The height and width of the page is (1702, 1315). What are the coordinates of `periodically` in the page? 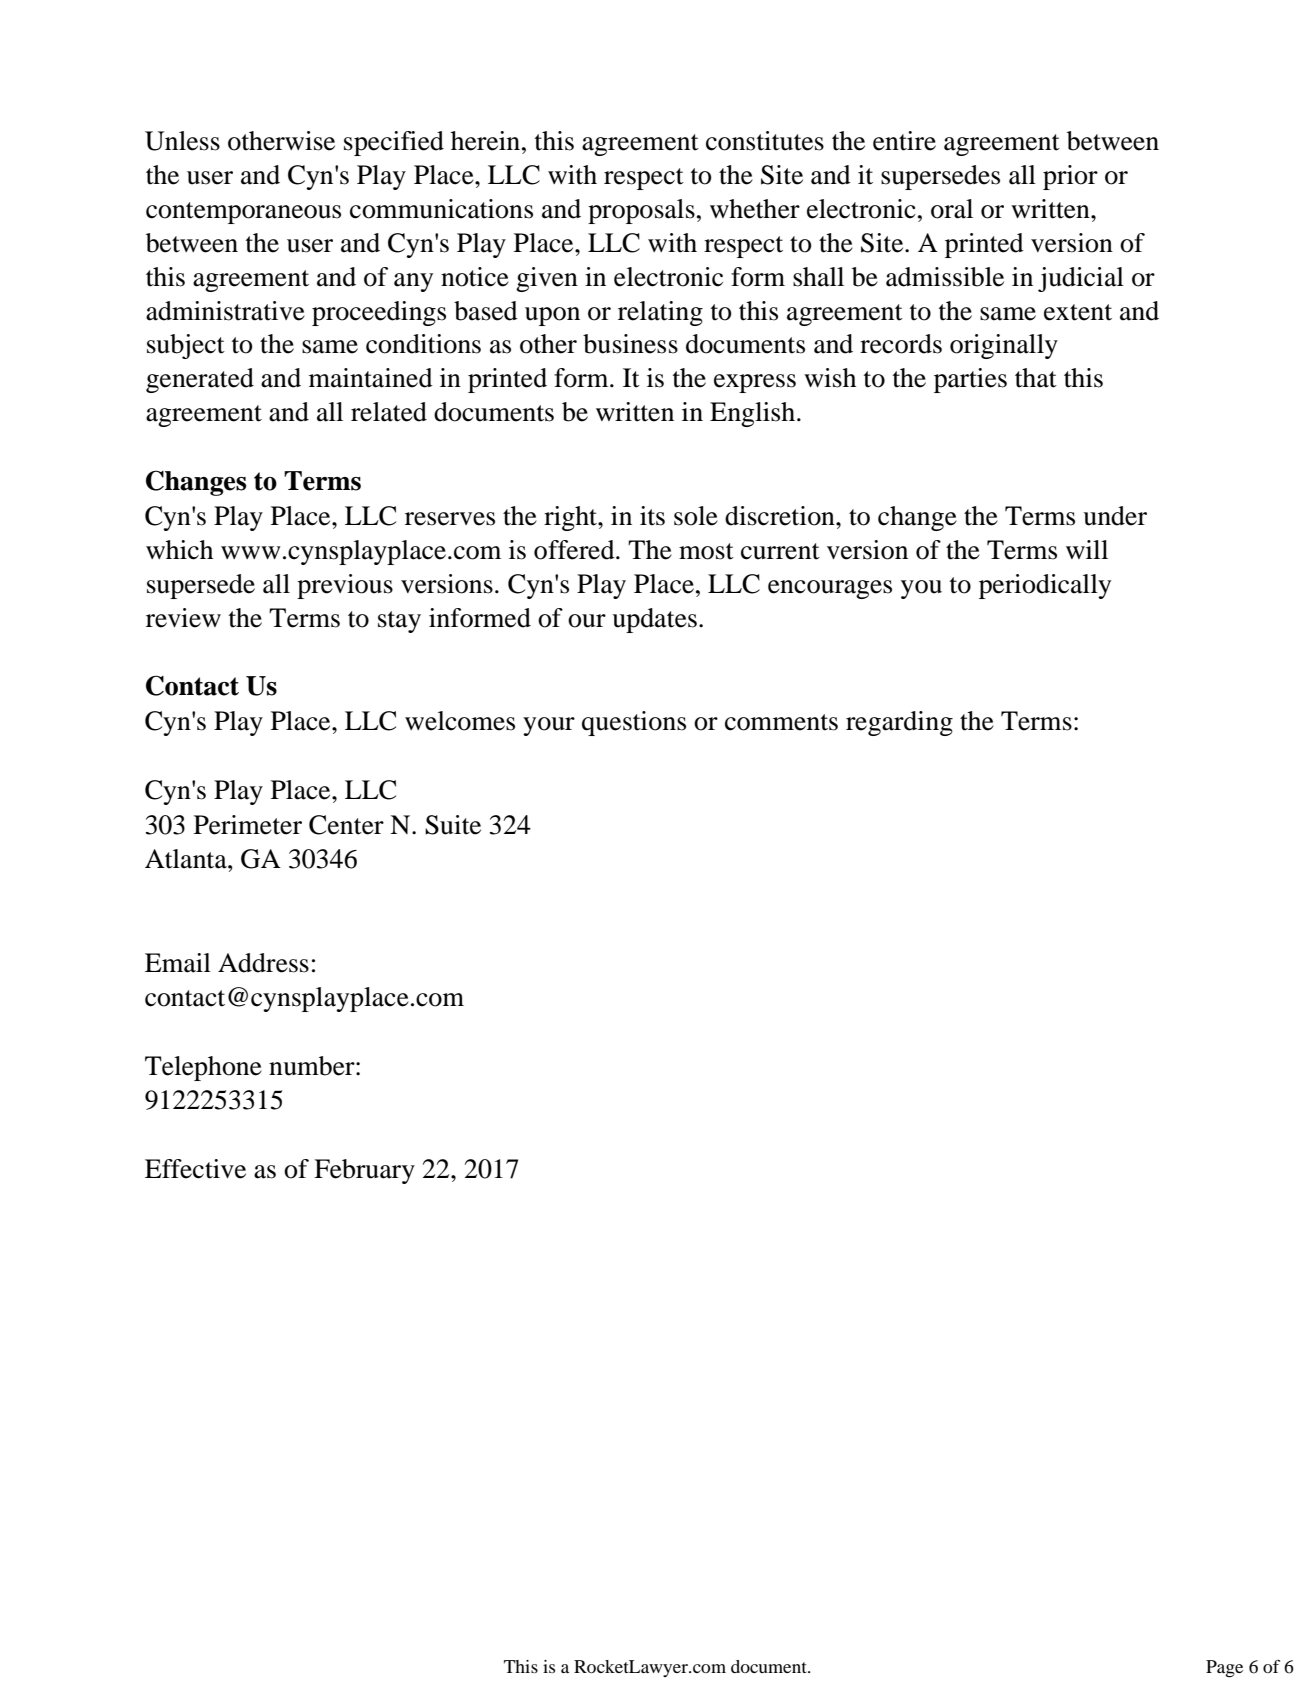 It's located at (1045, 586).
